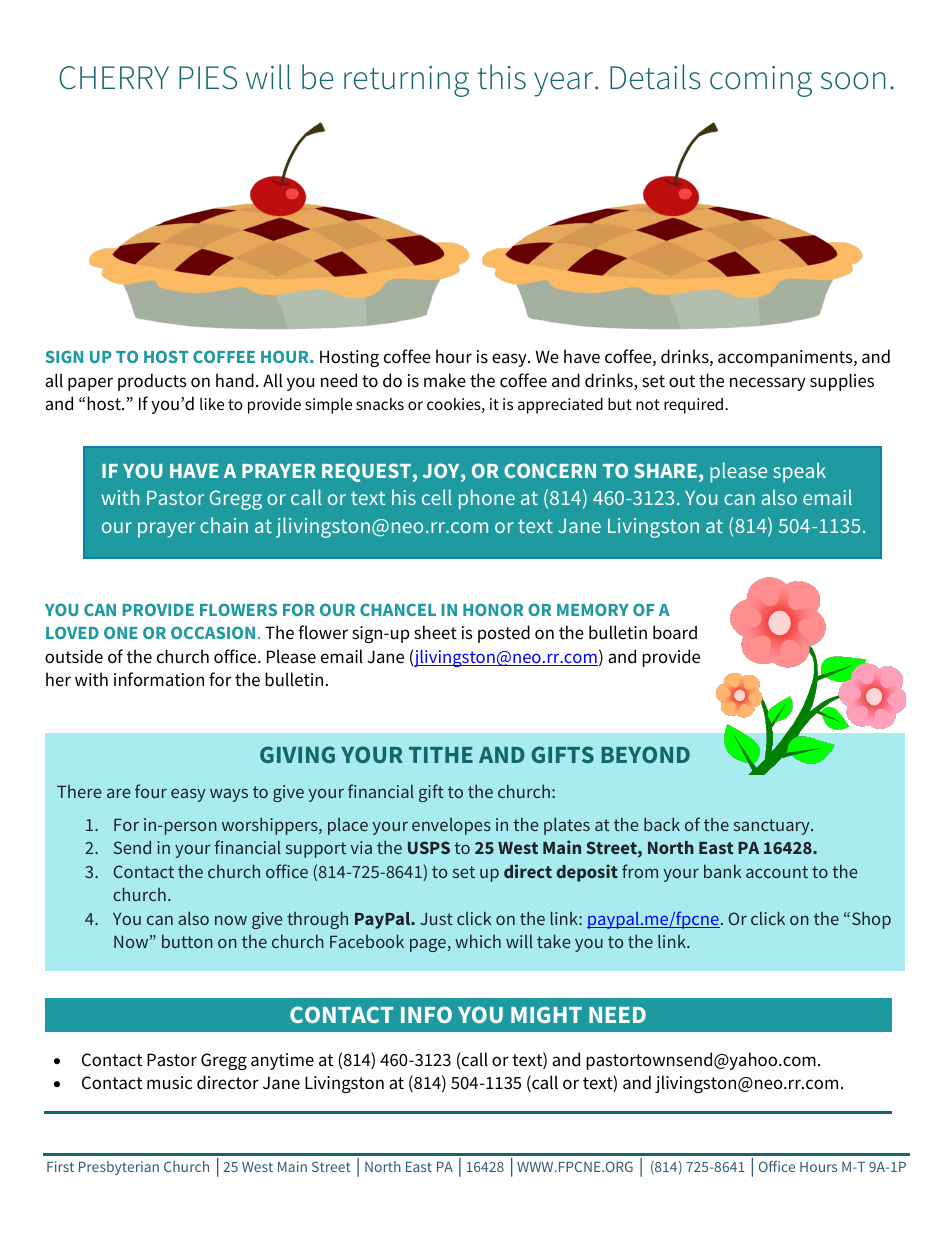 This page has width=952, height=1233. What do you see at coordinates (119, 1168) in the page?
I see `Presbyterian` at bounding box center [119, 1168].
